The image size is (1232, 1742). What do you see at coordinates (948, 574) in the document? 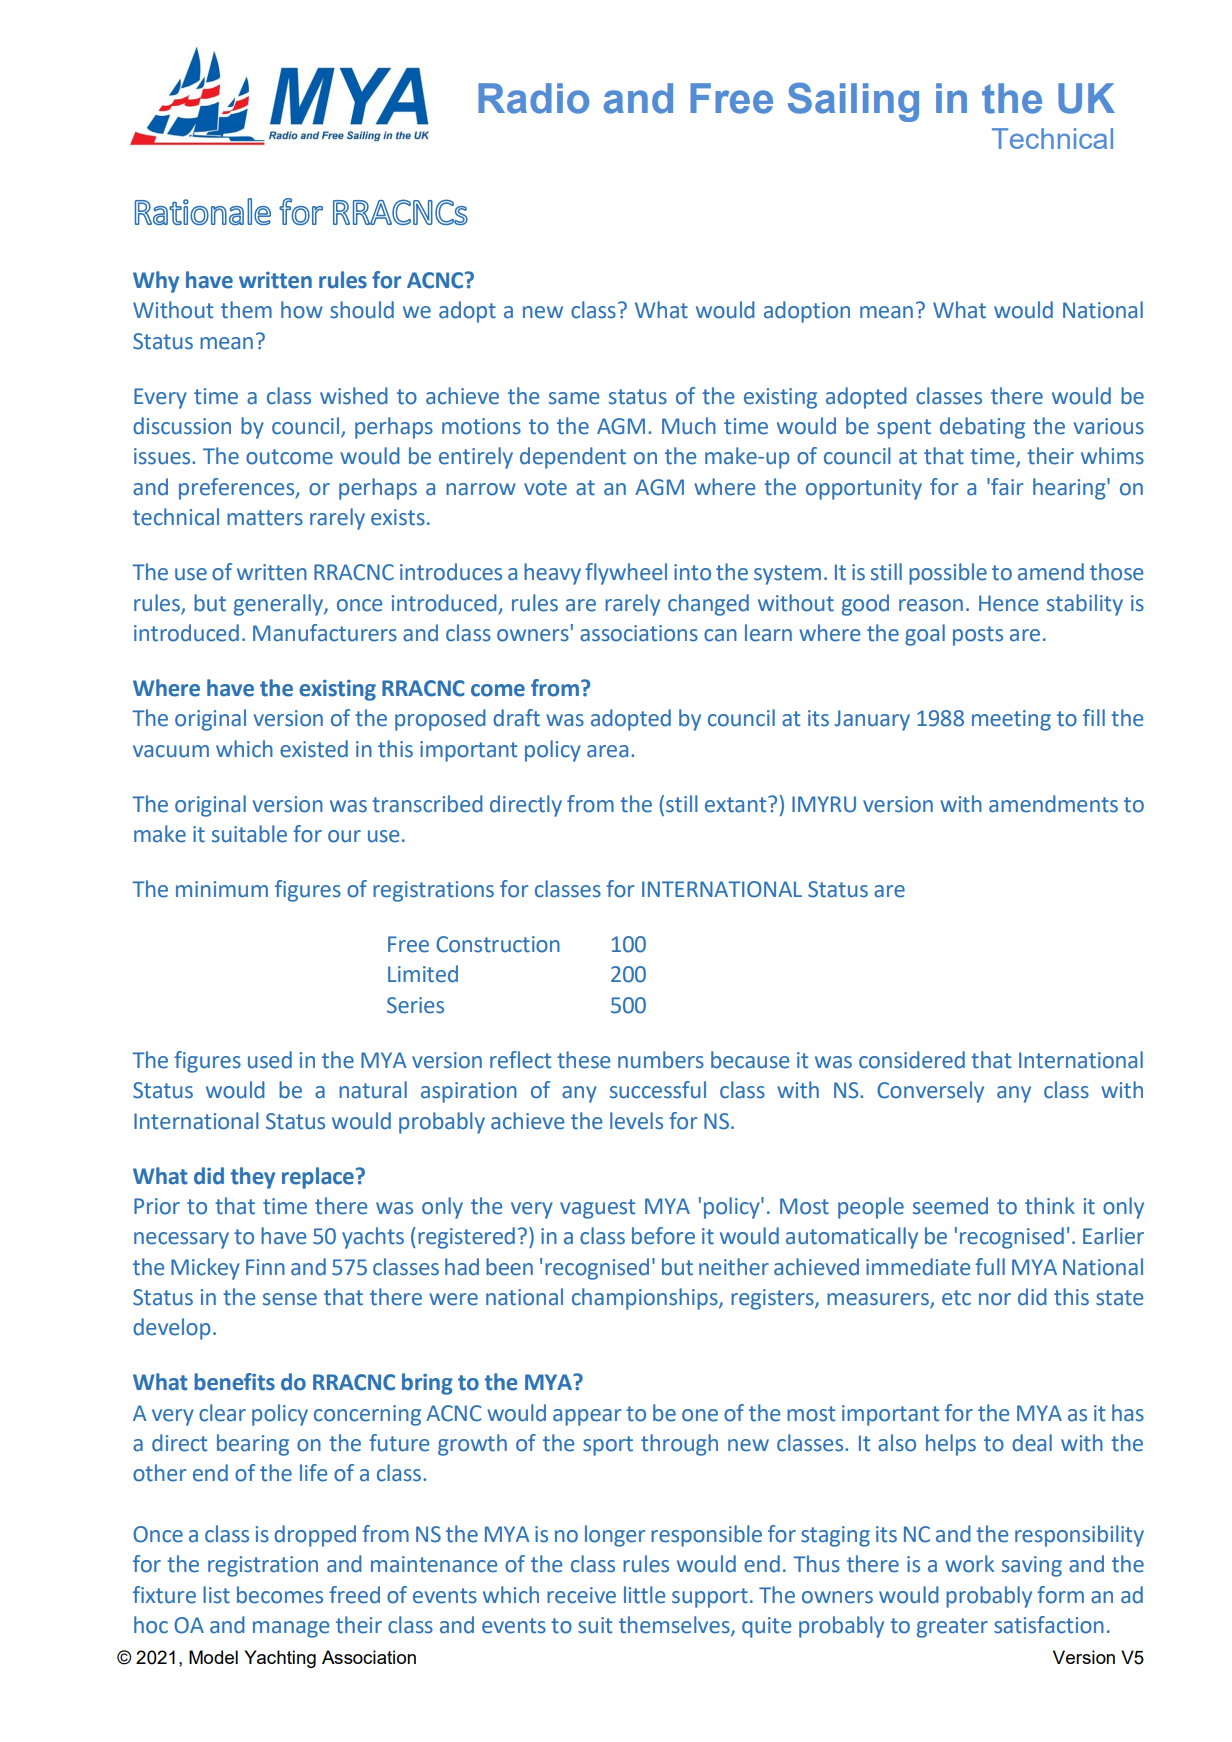
I see `possible` at bounding box center [948, 574].
